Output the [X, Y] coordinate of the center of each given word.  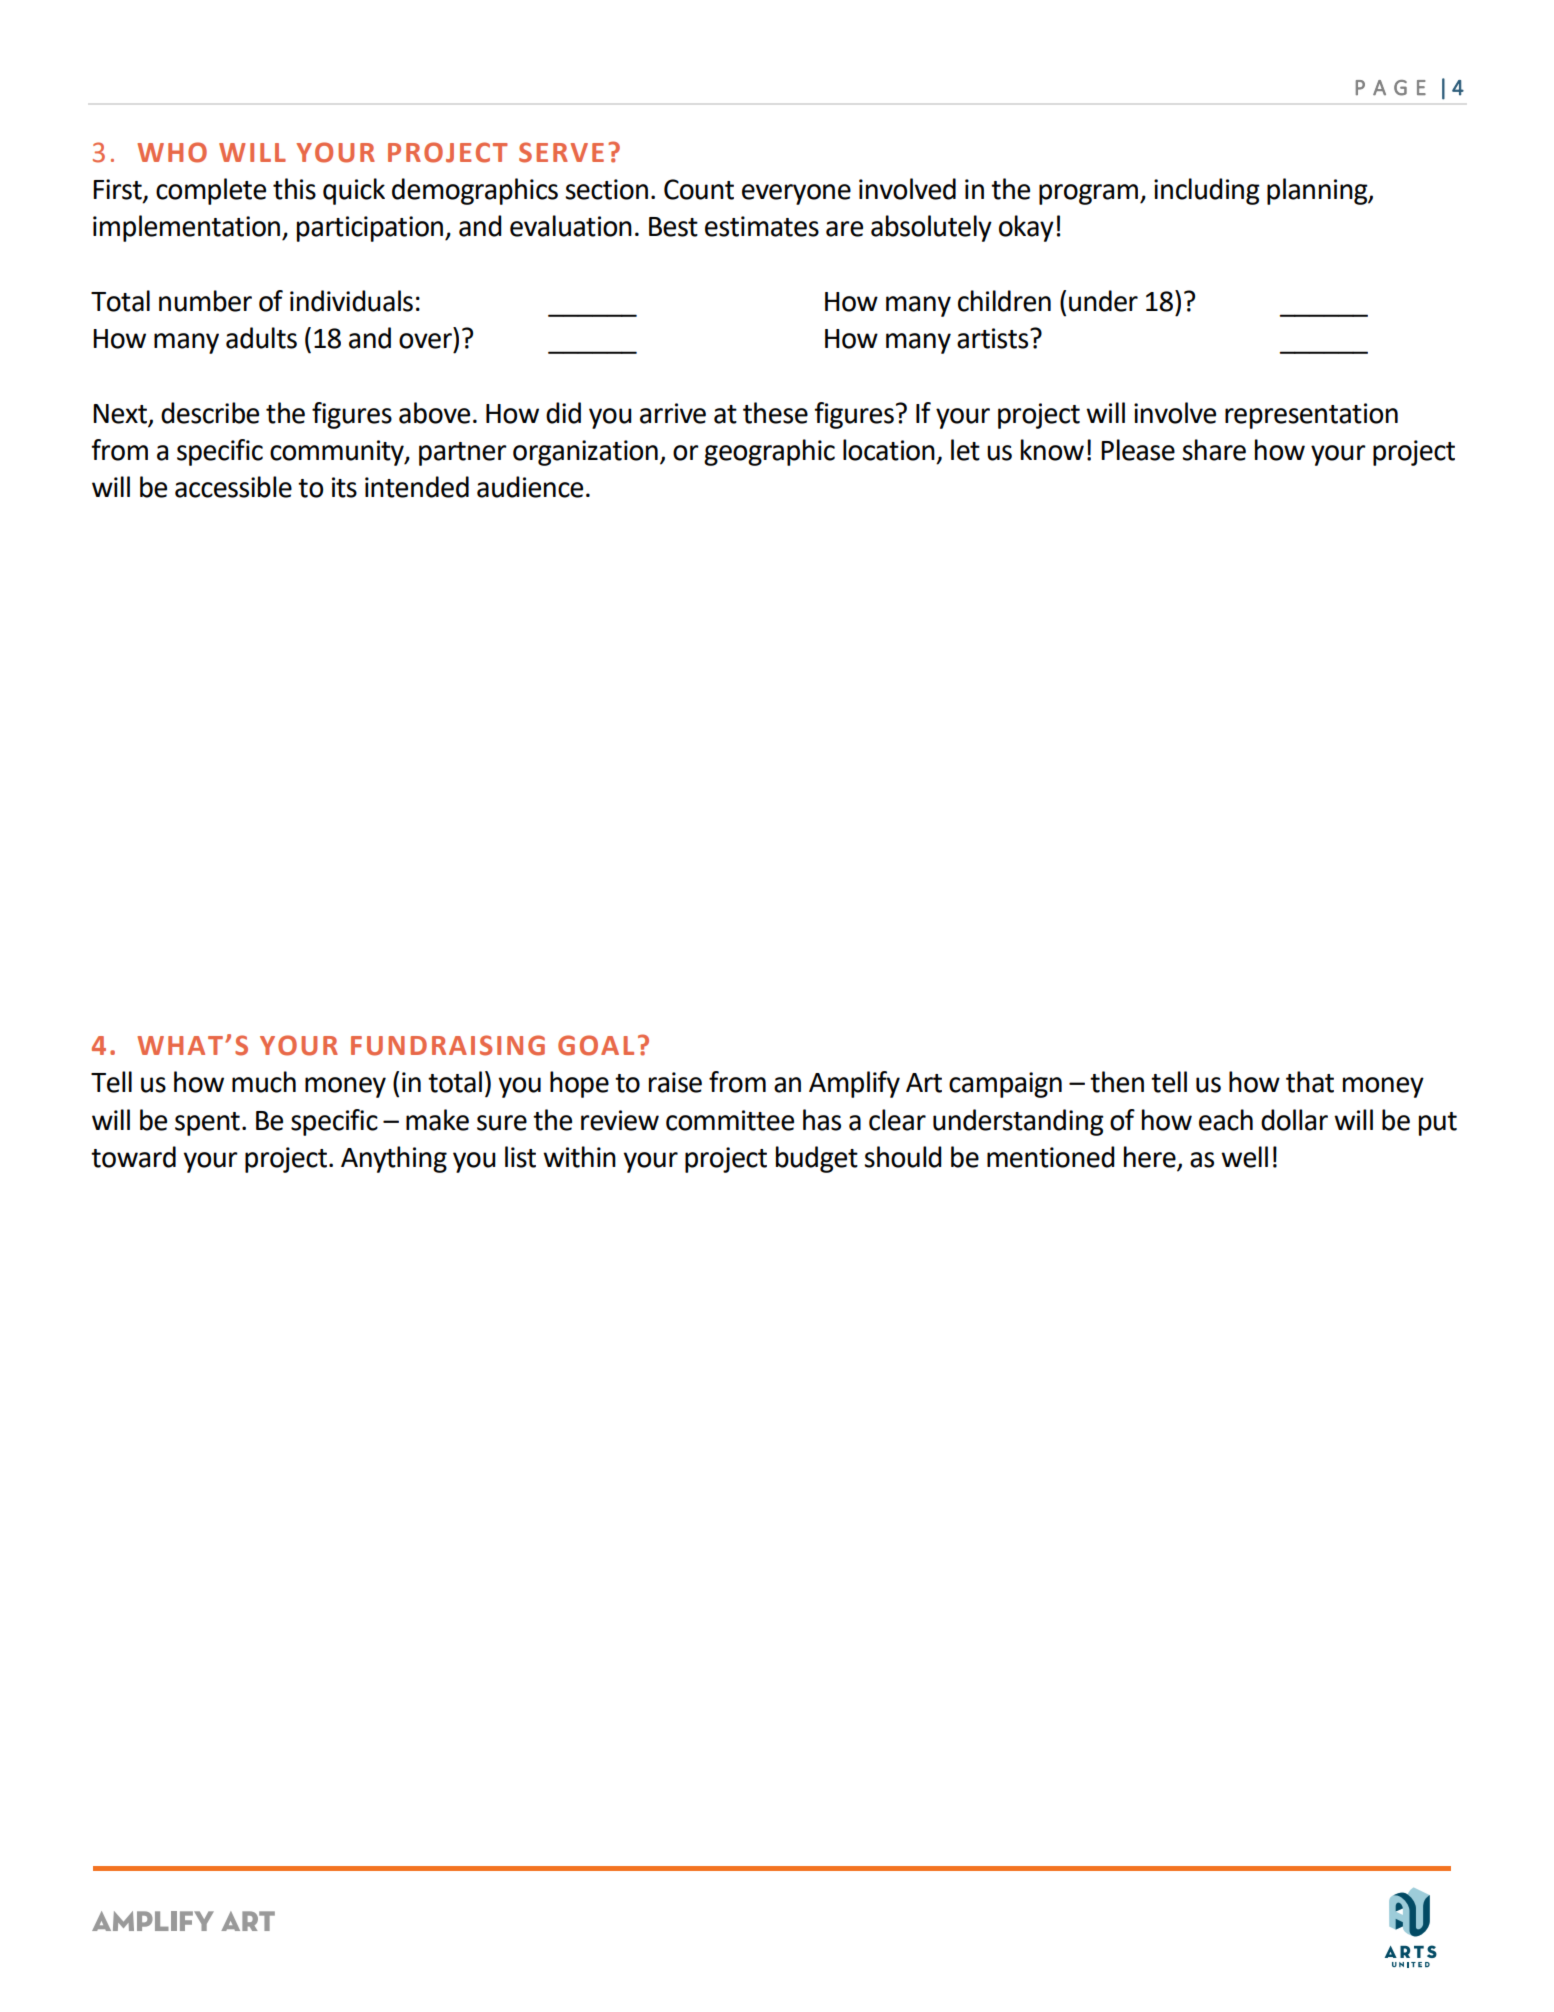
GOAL [596, 1045]
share [1214, 450]
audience [530, 487]
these [775, 413]
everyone [796, 194]
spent [207, 1124]
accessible [233, 487]
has [822, 1120]
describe [210, 413]
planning [1318, 191]
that [1310, 1082]
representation [1311, 416]
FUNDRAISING [448, 1045]
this [294, 189]
